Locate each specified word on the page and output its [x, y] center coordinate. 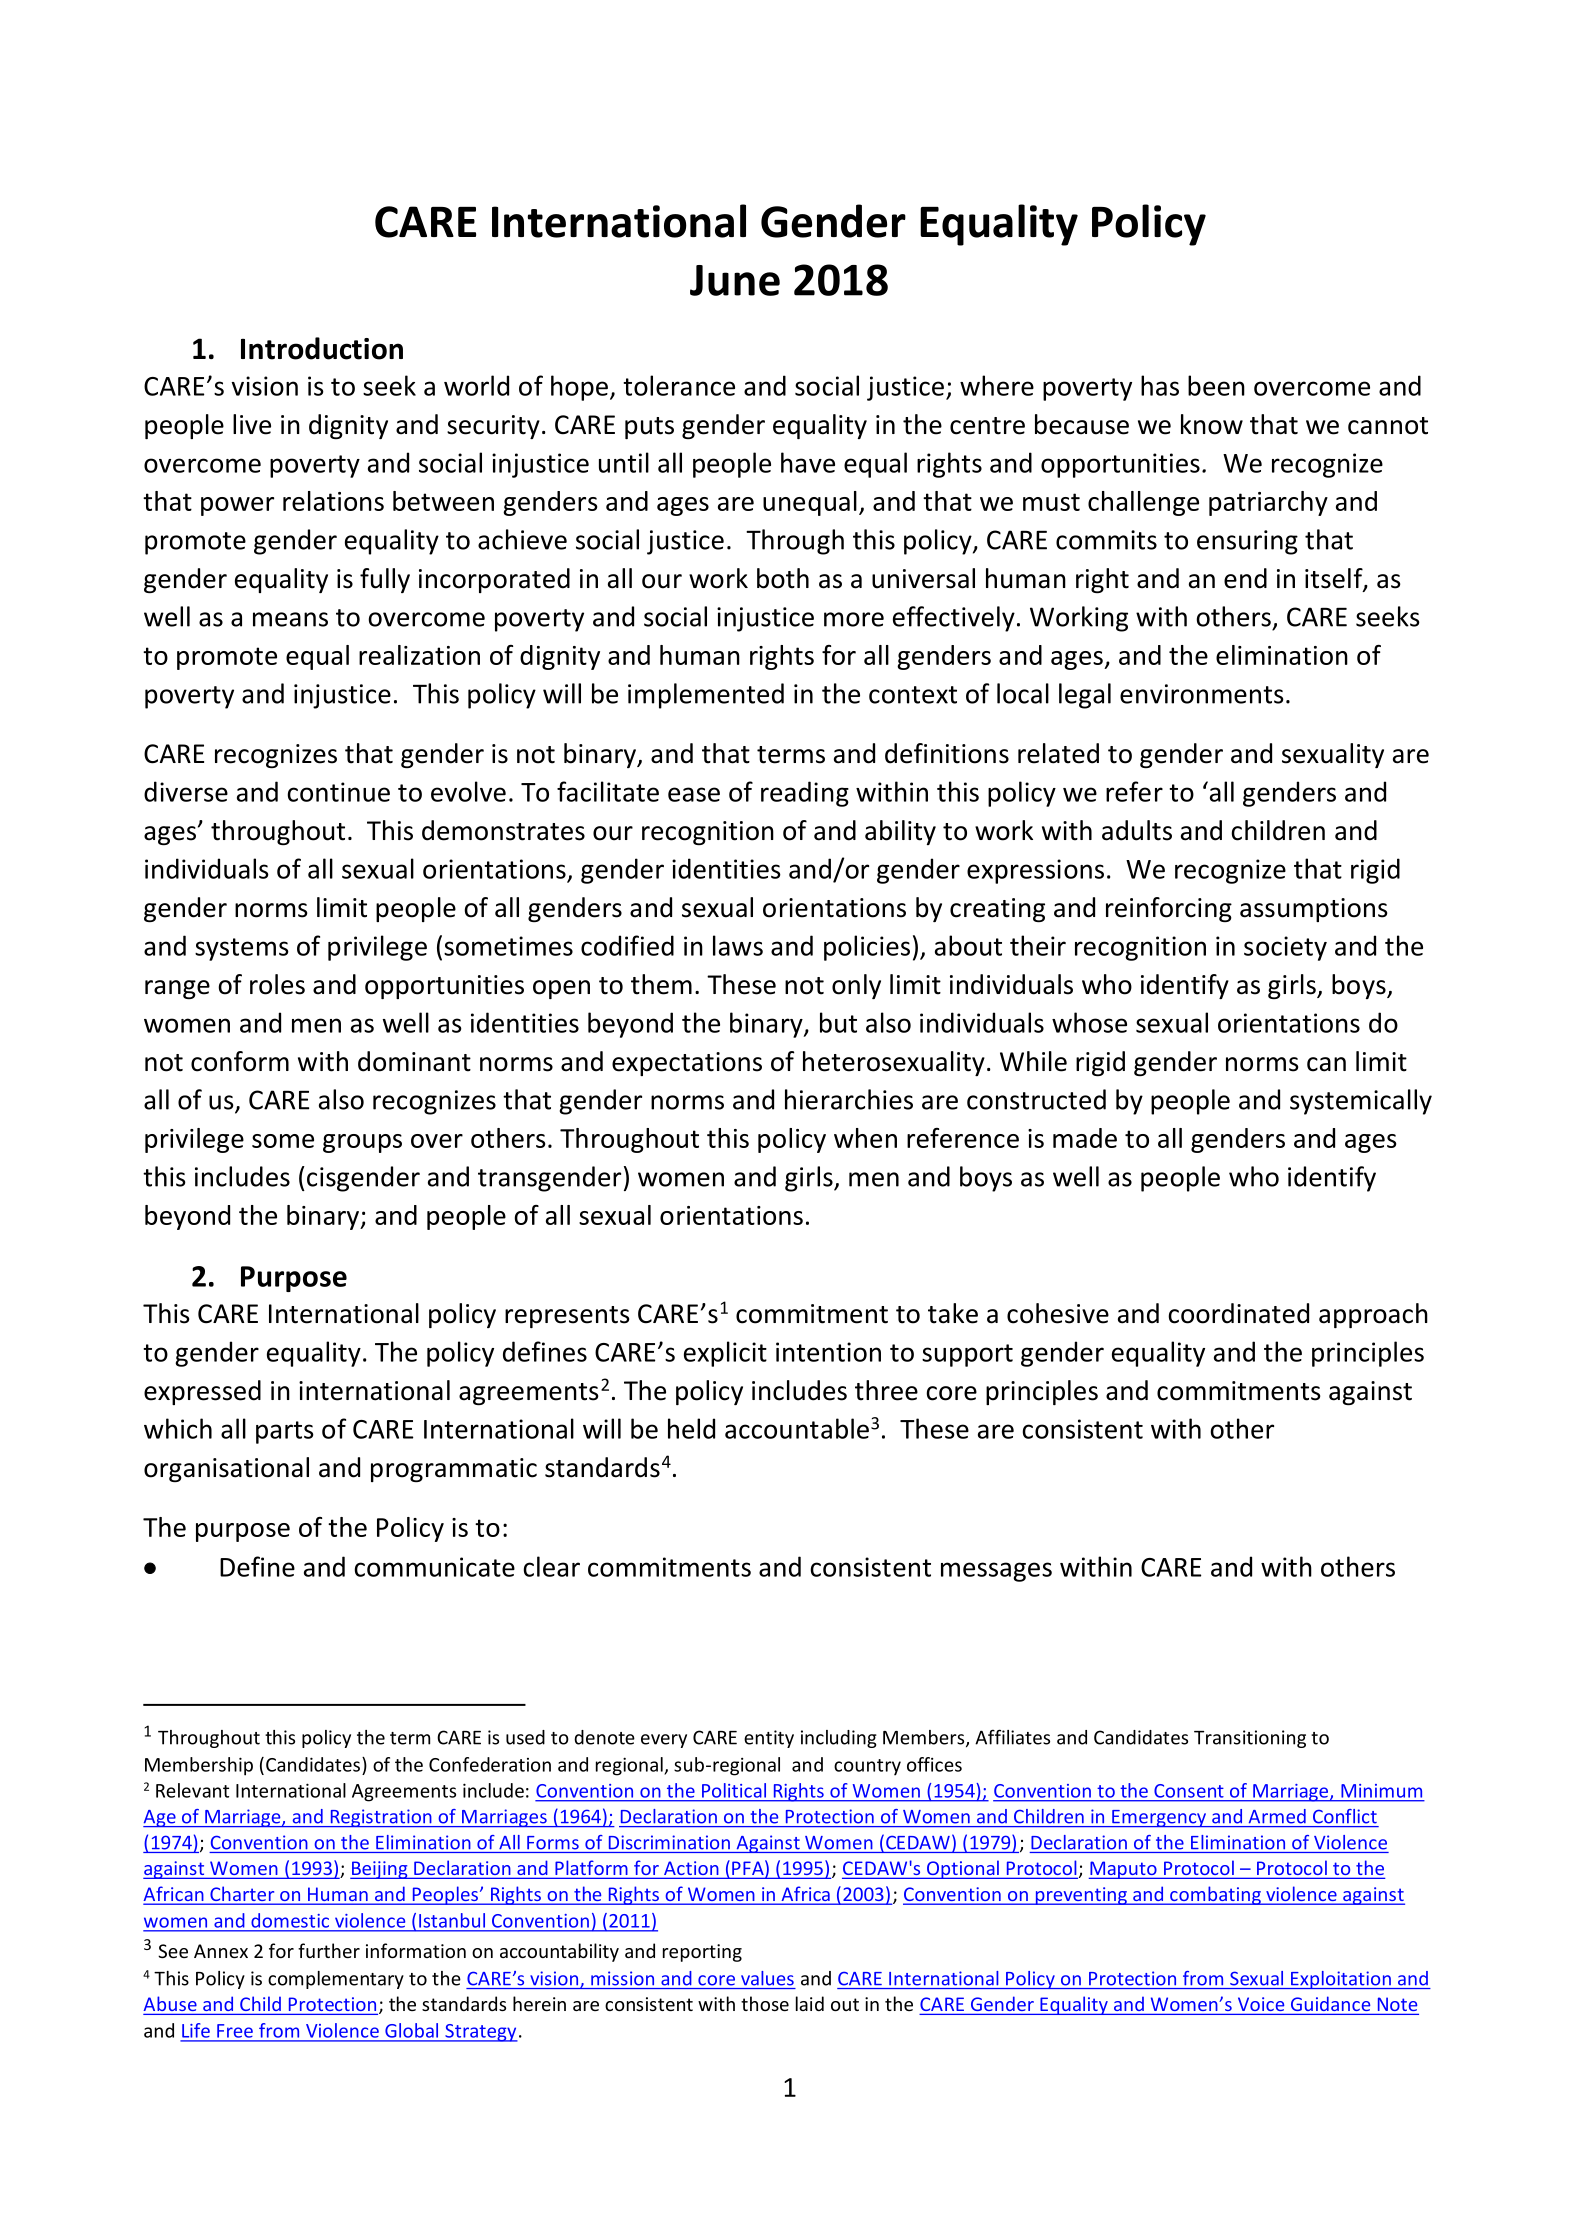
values [767, 1978]
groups [362, 1143]
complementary [336, 1980]
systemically [1361, 1102]
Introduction [322, 348]
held [691, 1428]
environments [1202, 694]
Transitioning [1250, 1739]
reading [805, 794]
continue [338, 792]
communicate [434, 1567]
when [865, 1138]
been [1216, 385]
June [735, 280]
